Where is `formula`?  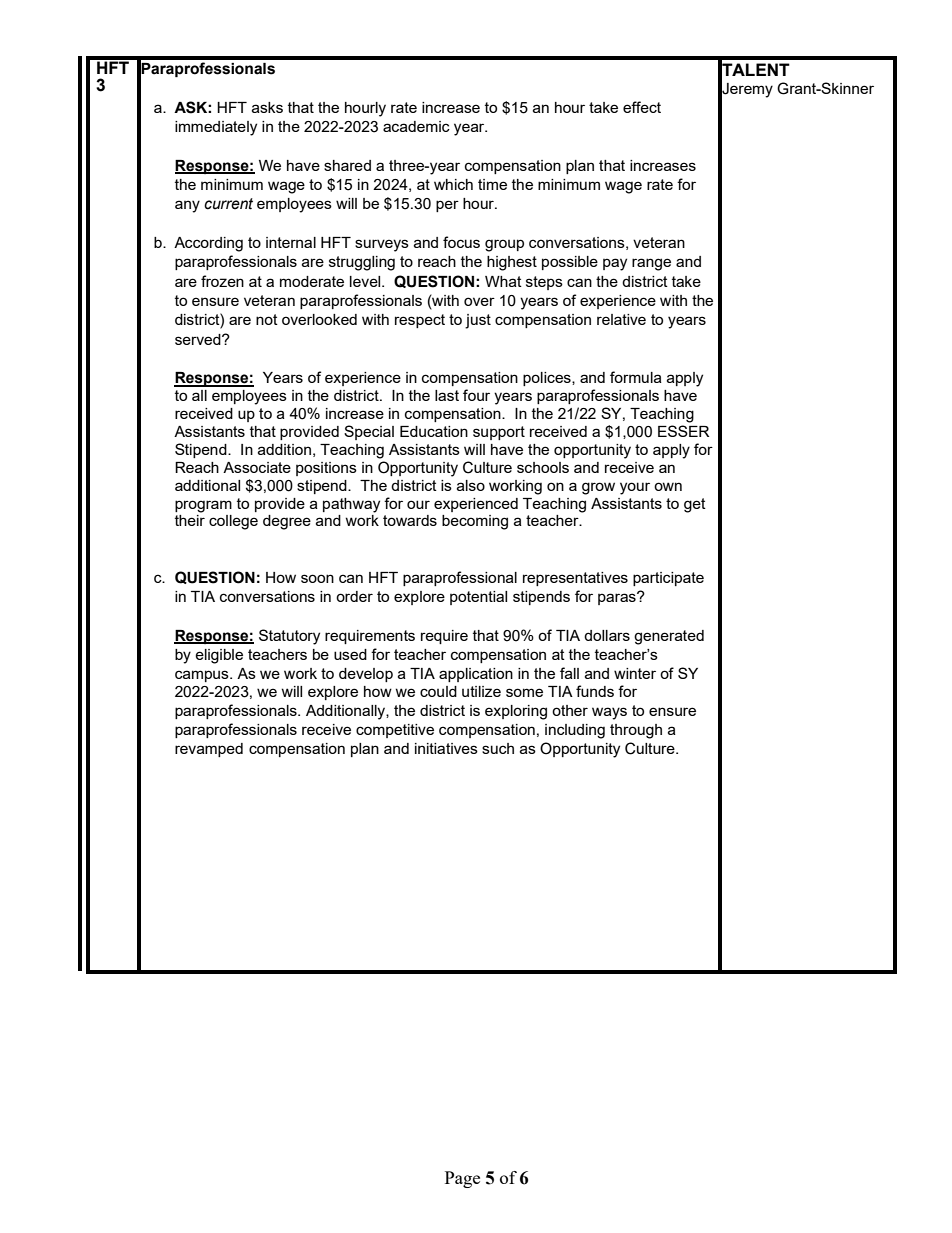
formula is located at coordinates (636, 377).
